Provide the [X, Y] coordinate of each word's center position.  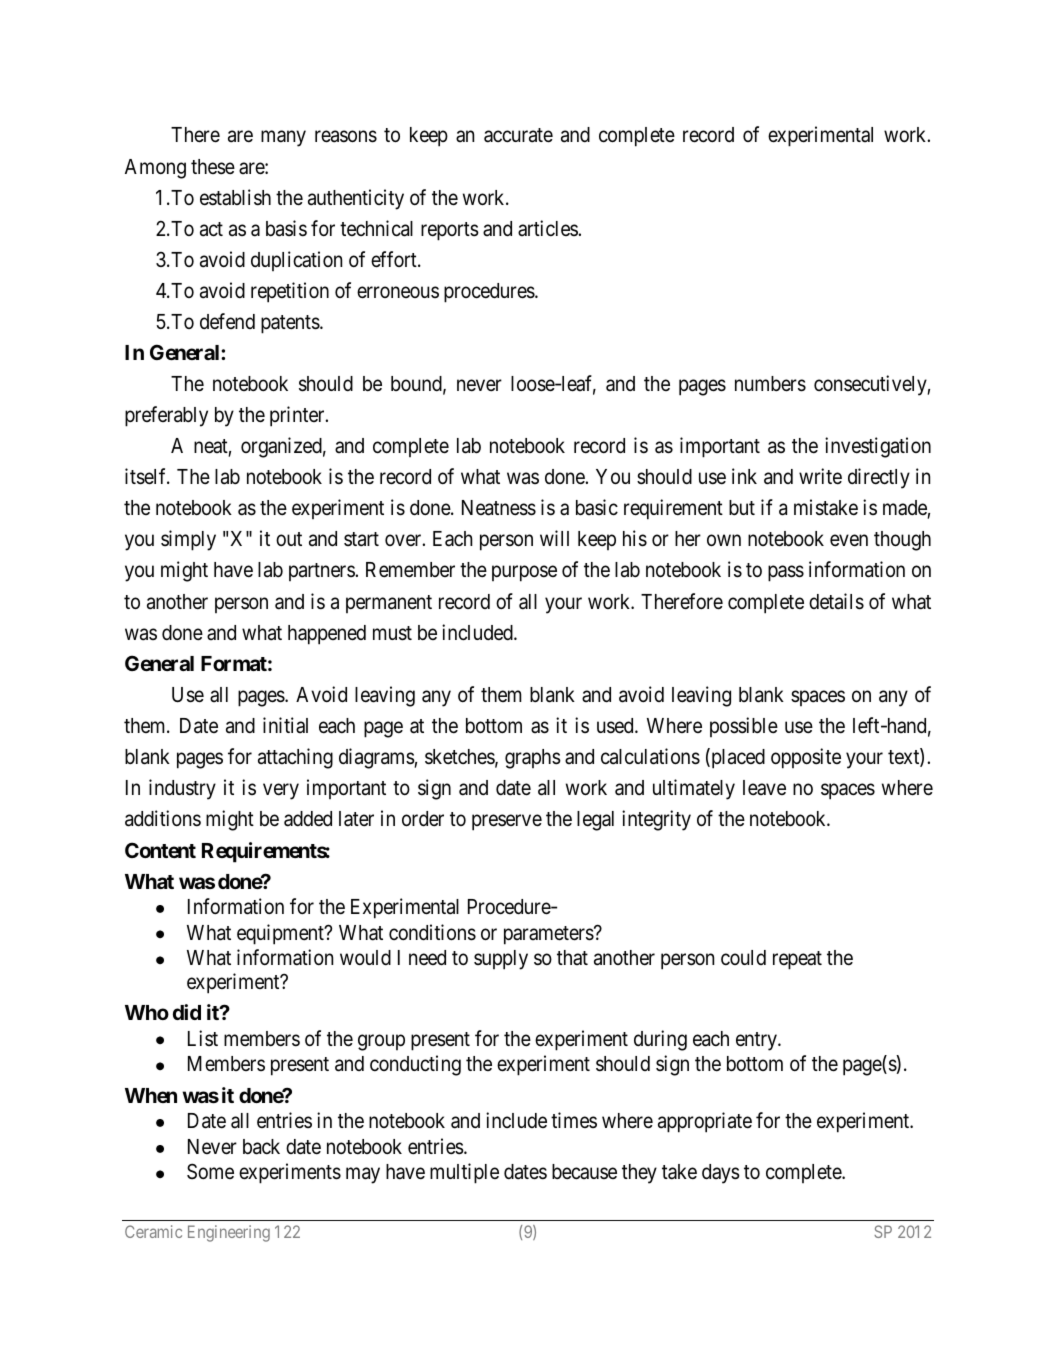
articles [548, 228]
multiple [464, 1173]
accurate [518, 135]
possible [744, 727]
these [213, 167]
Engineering [229, 1233]
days [721, 1174]
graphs [533, 759]
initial [285, 725]
